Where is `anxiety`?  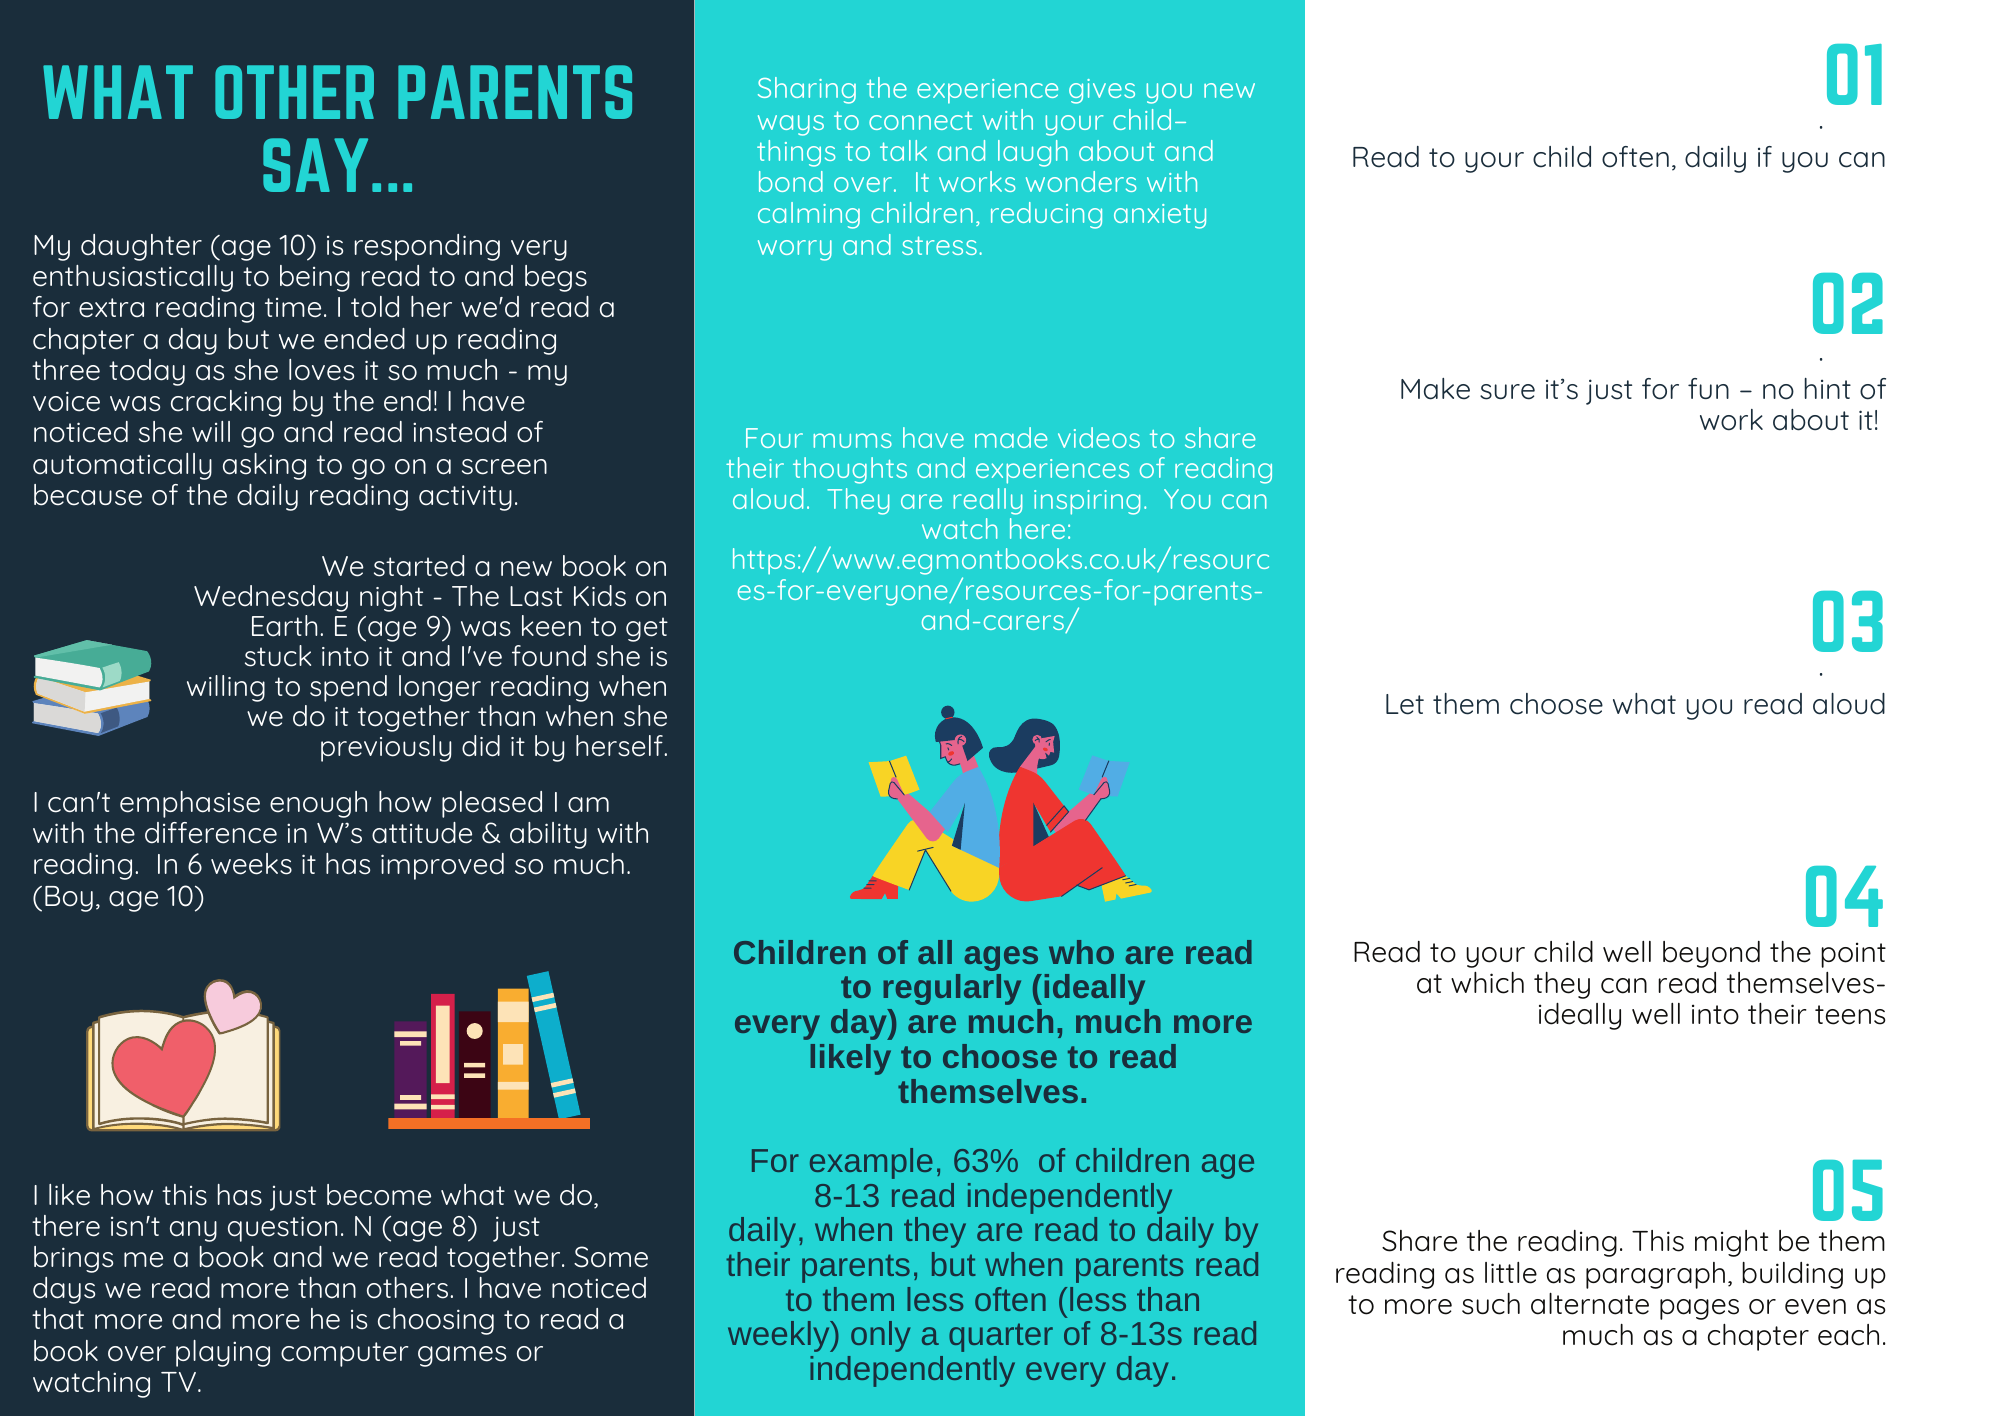 anxiety is located at coordinates (1160, 216).
